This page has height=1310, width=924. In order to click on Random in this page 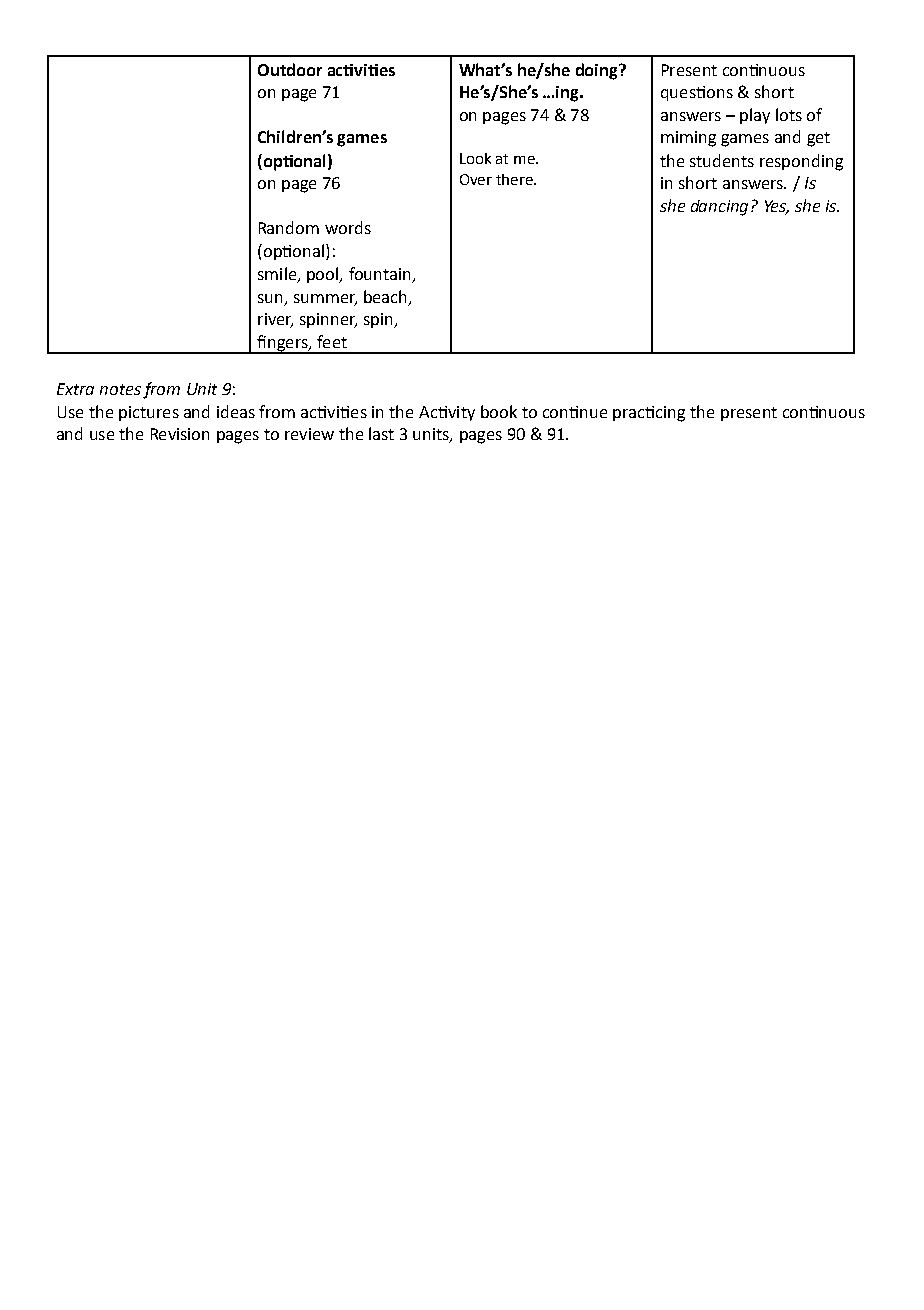, I will do `click(289, 227)`.
